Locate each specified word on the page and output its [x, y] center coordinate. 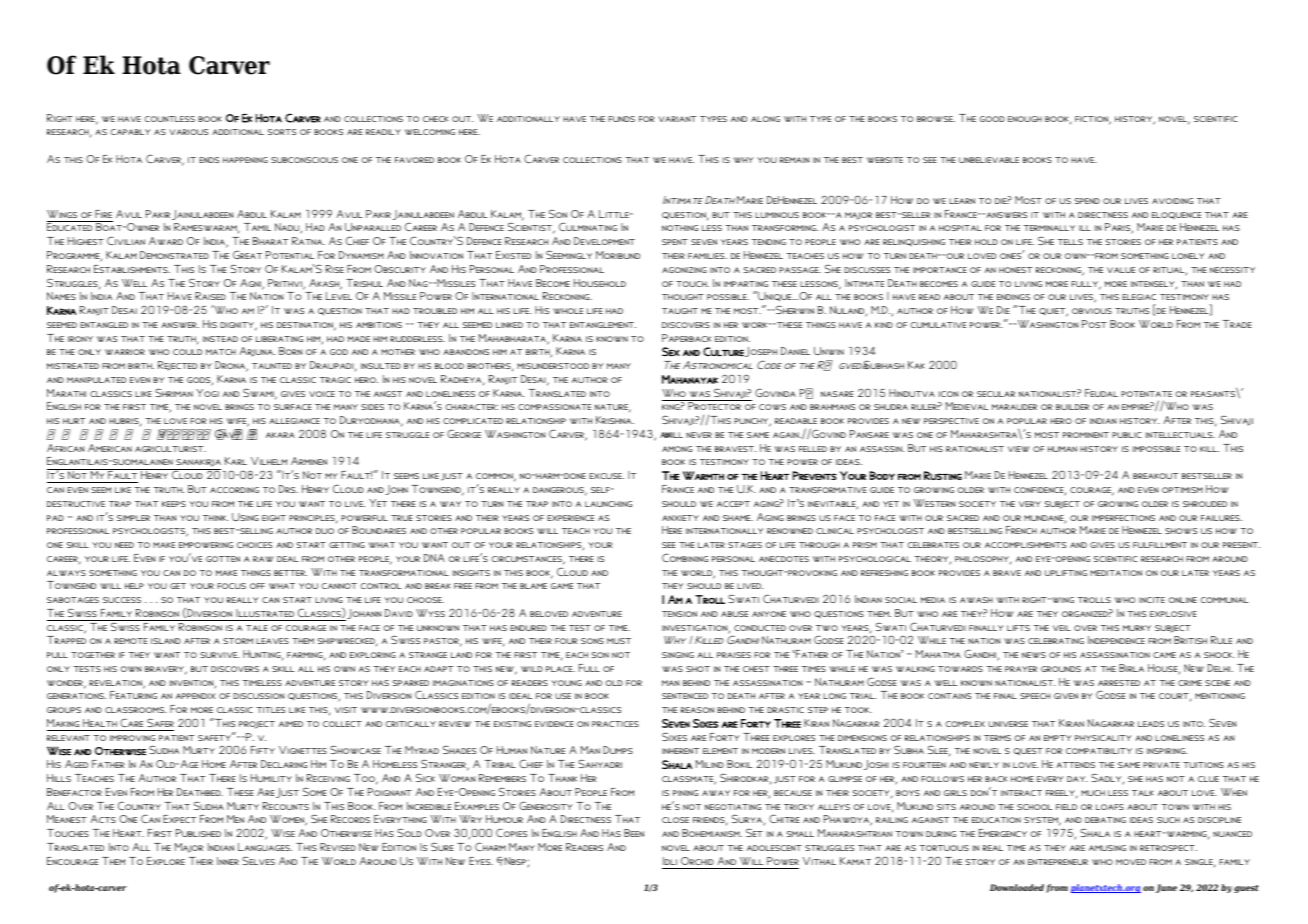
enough [1025, 119]
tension [679, 614]
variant [677, 119]
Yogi [207, 393]
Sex [671, 352]
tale [257, 628]
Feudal [1101, 393]
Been [634, 833]
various [188, 132]
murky [1137, 628]
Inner [228, 861]
